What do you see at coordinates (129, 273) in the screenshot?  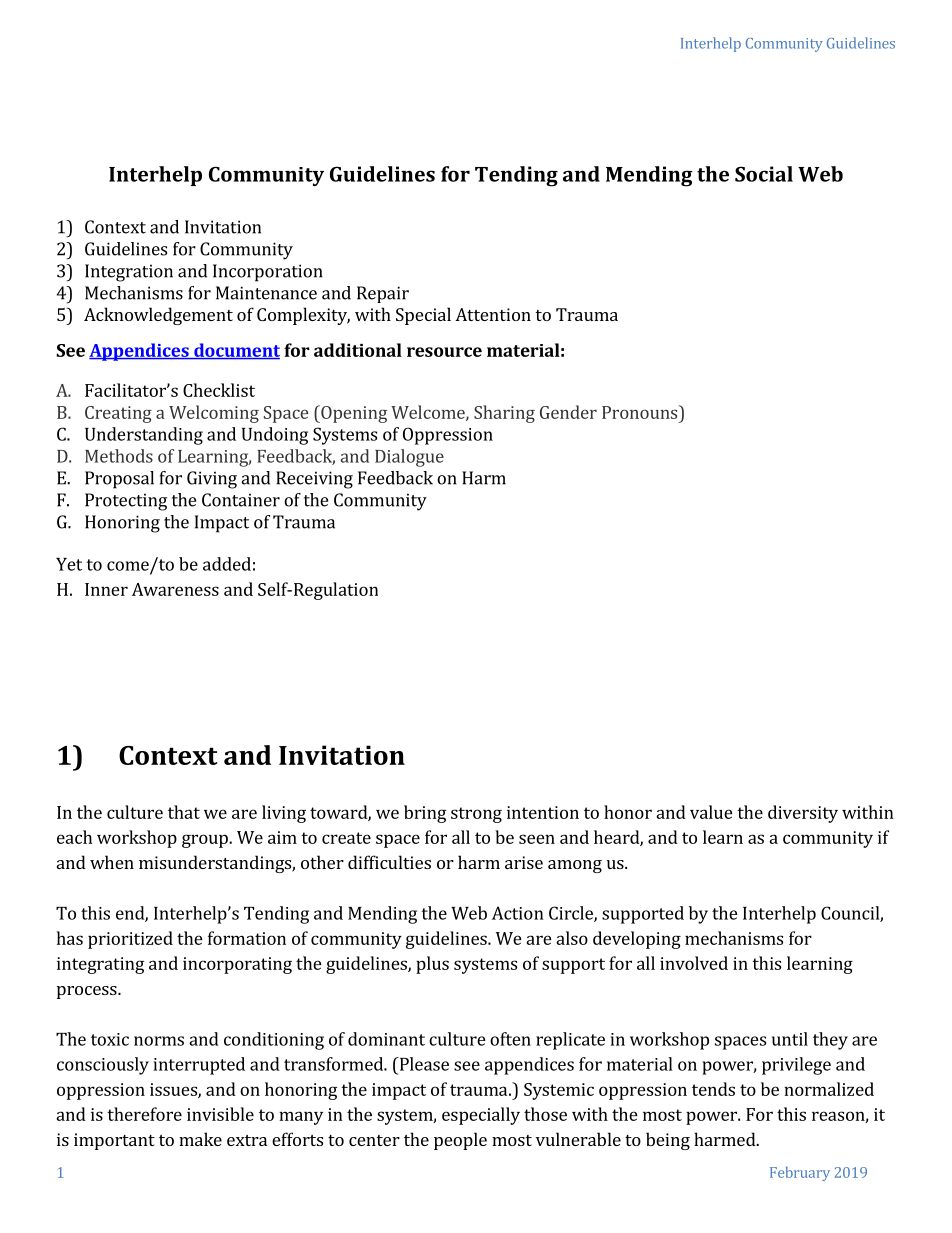 I see `Integration` at bounding box center [129, 273].
